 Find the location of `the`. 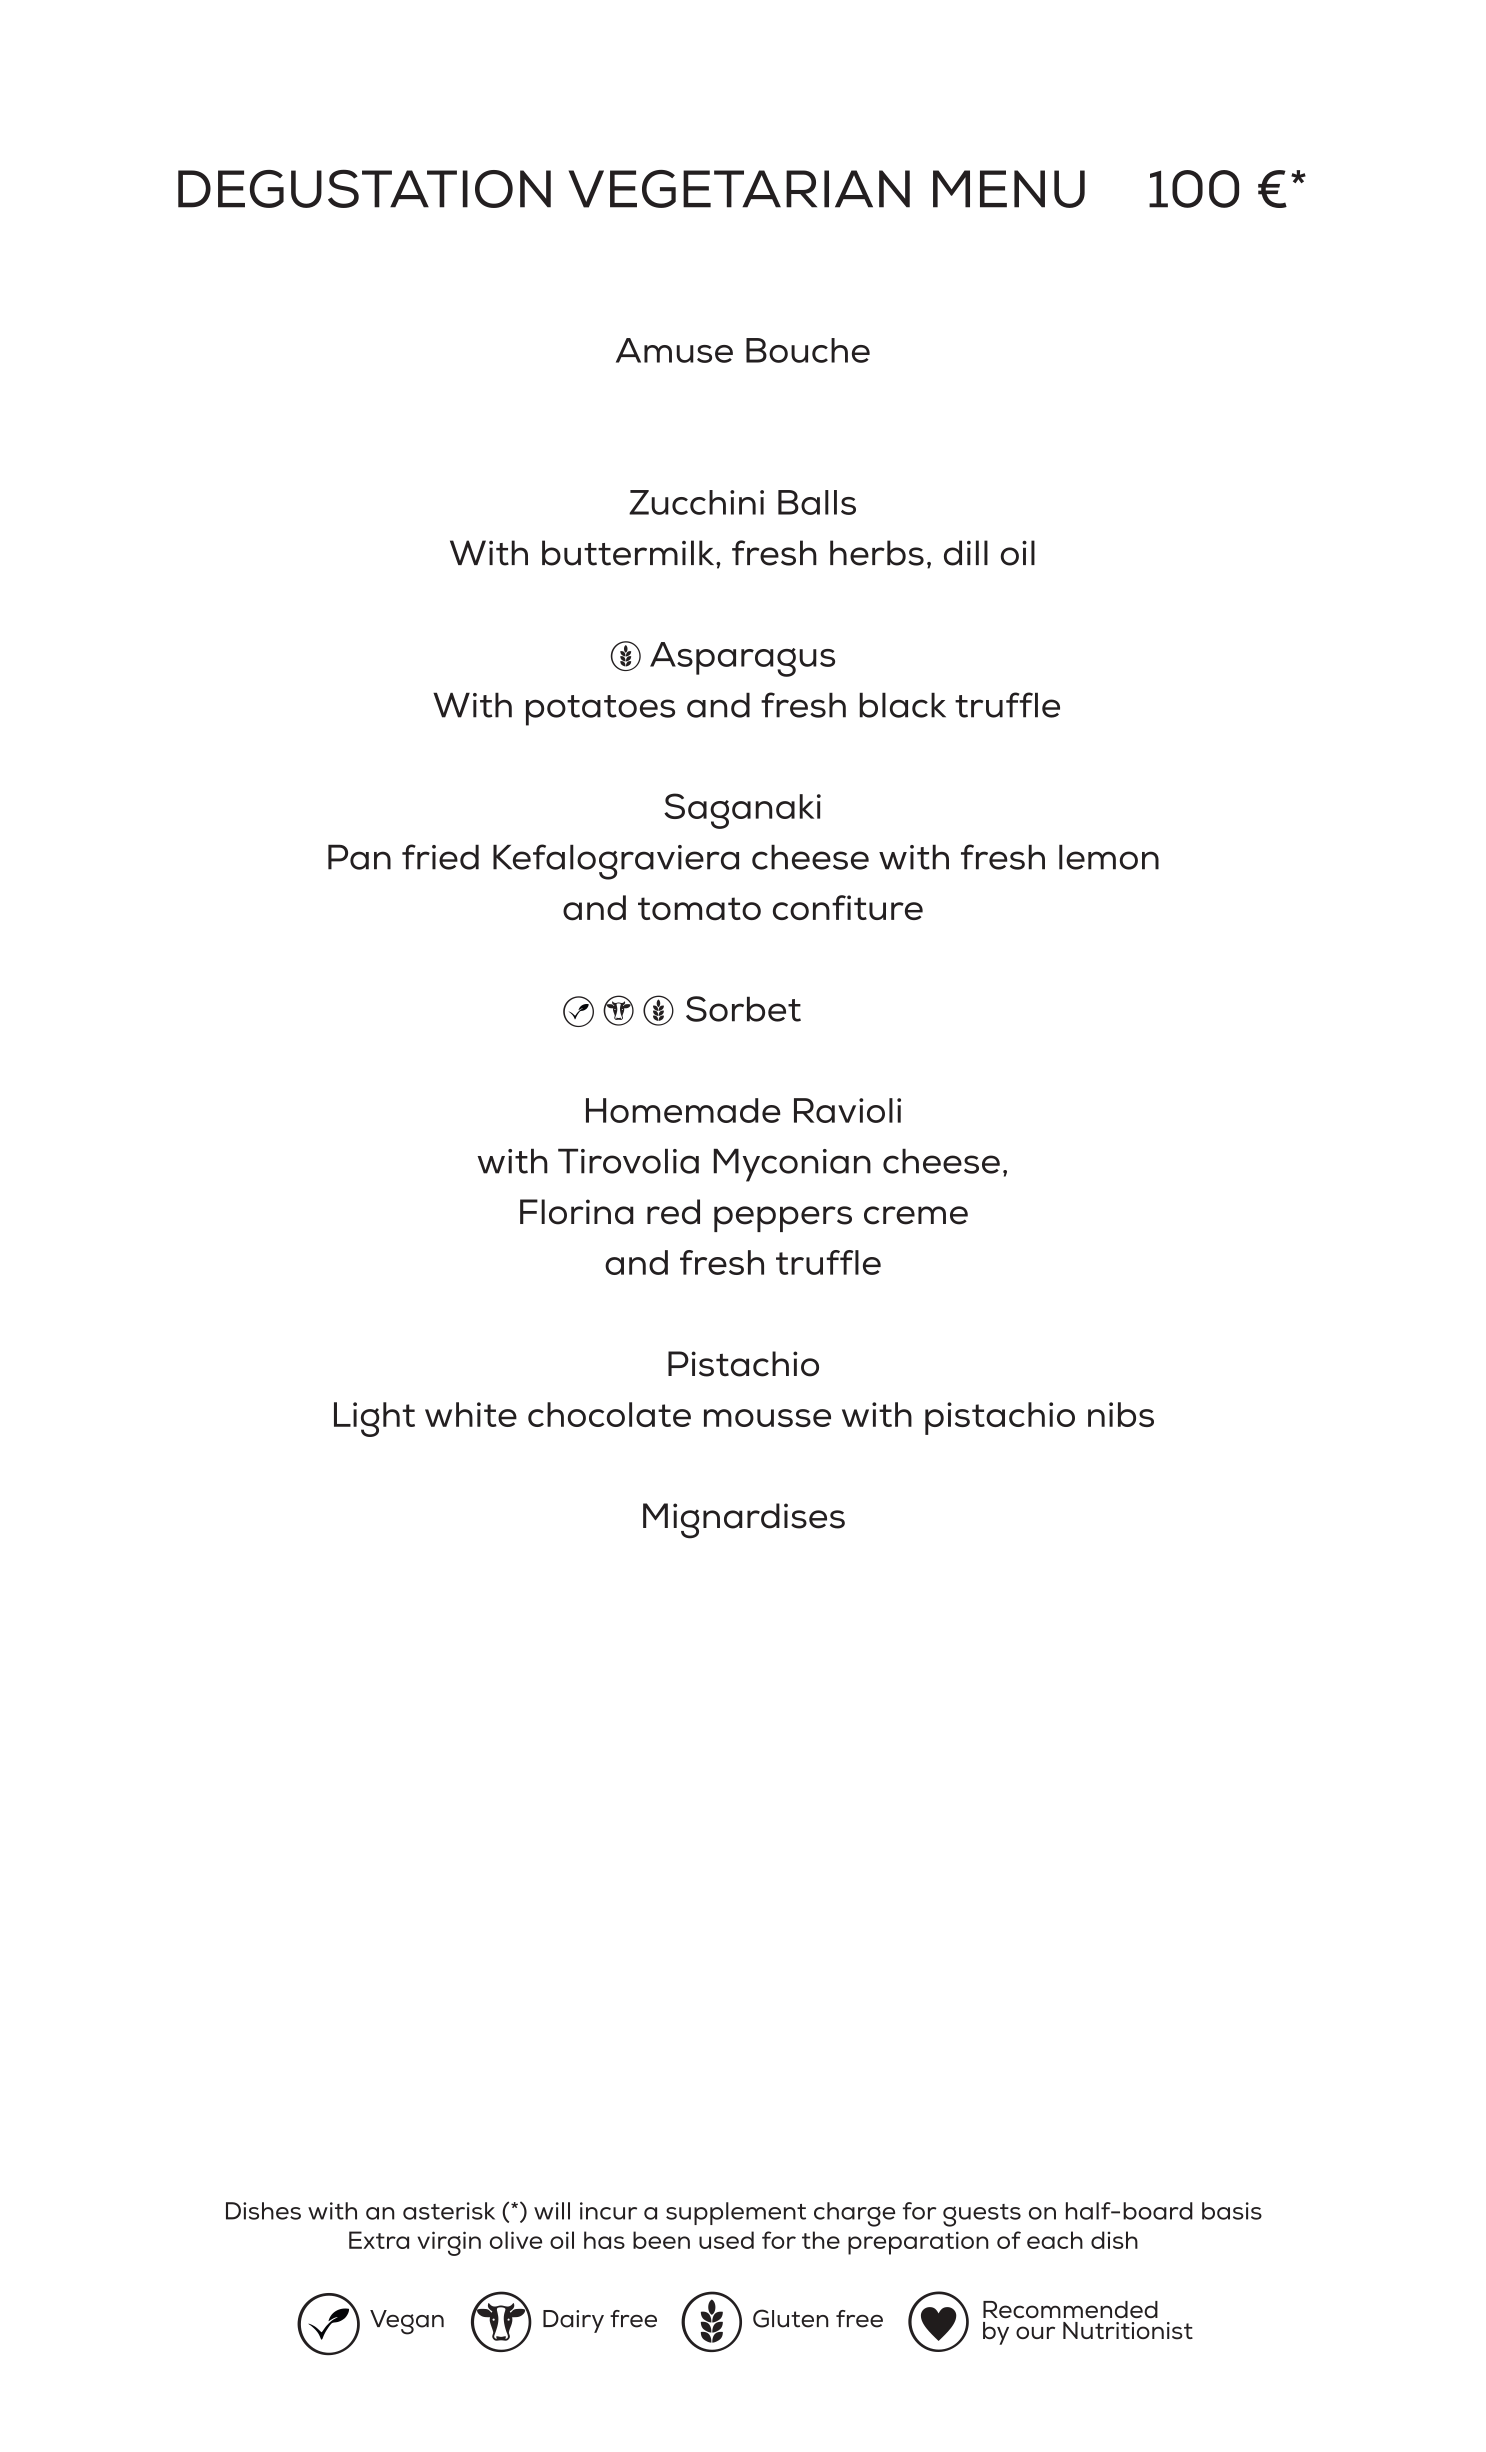

the is located at coordinates (821, 2240).
